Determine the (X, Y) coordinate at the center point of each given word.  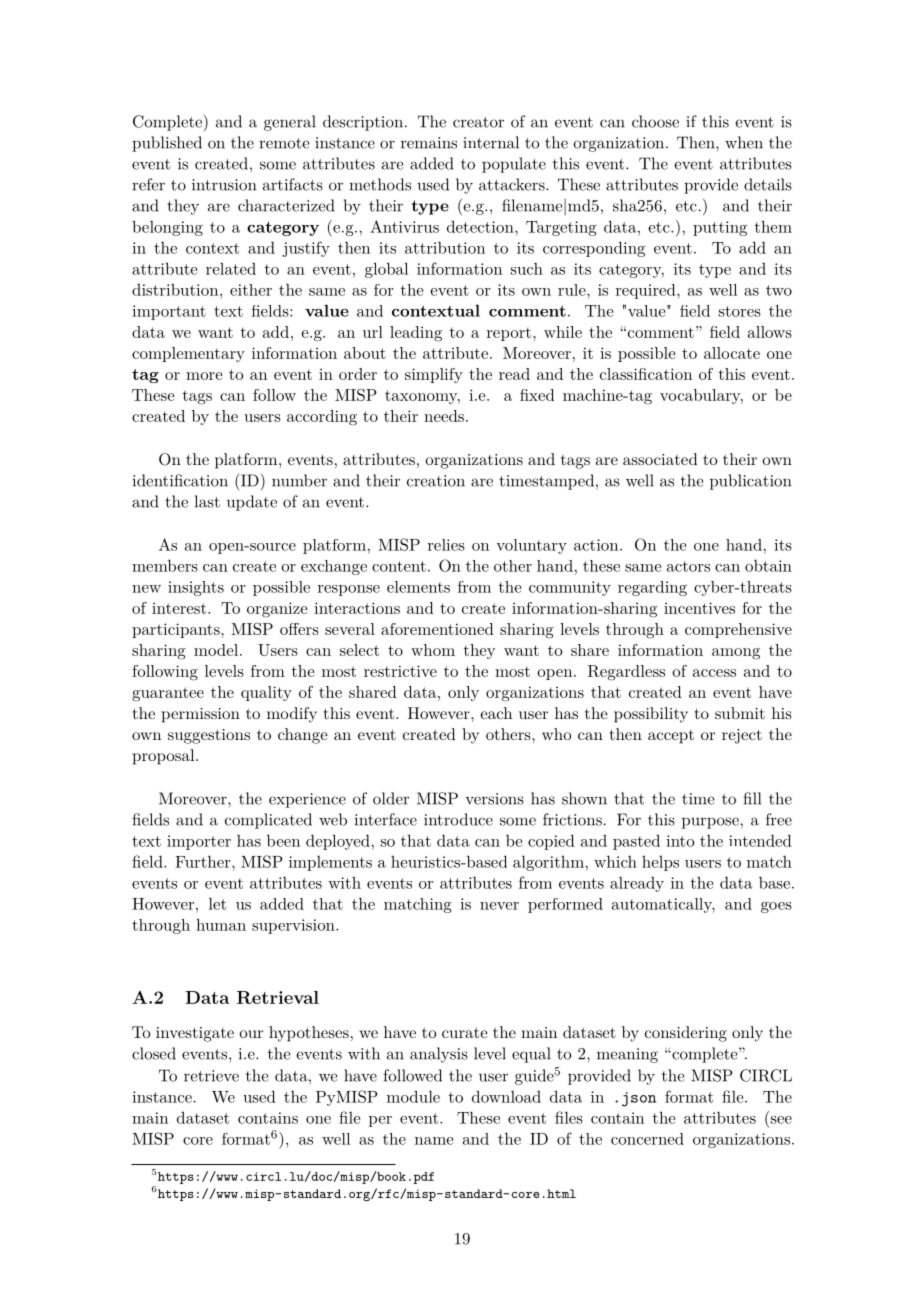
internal (491, 142)
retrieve (211, 1076)
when (744, 142)
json (639, 1099)
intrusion (224, 185)
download (506, 1096)
